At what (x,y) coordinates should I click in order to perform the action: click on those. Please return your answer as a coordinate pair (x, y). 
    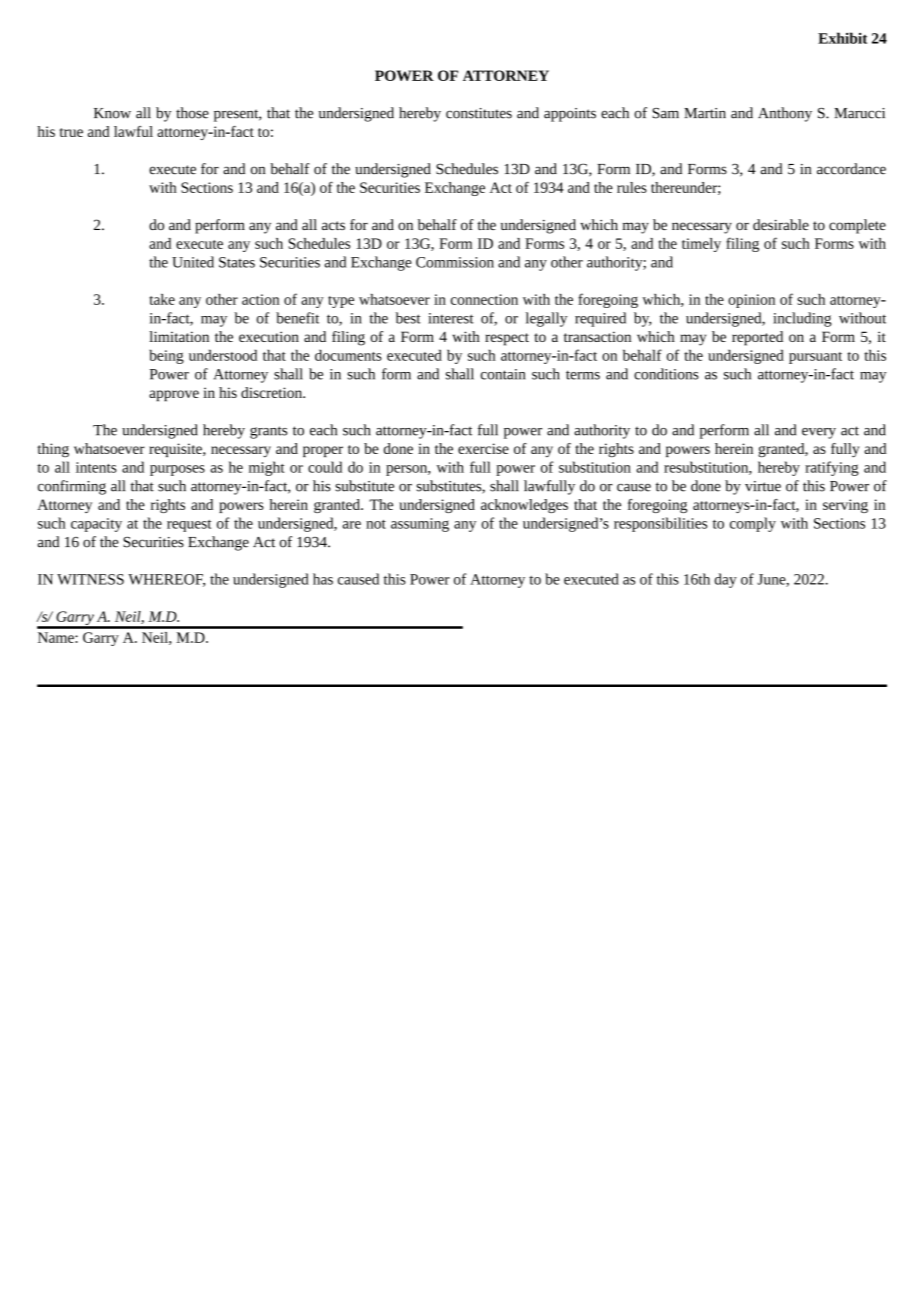
    Looking at the image, I should click on (192, 113).
